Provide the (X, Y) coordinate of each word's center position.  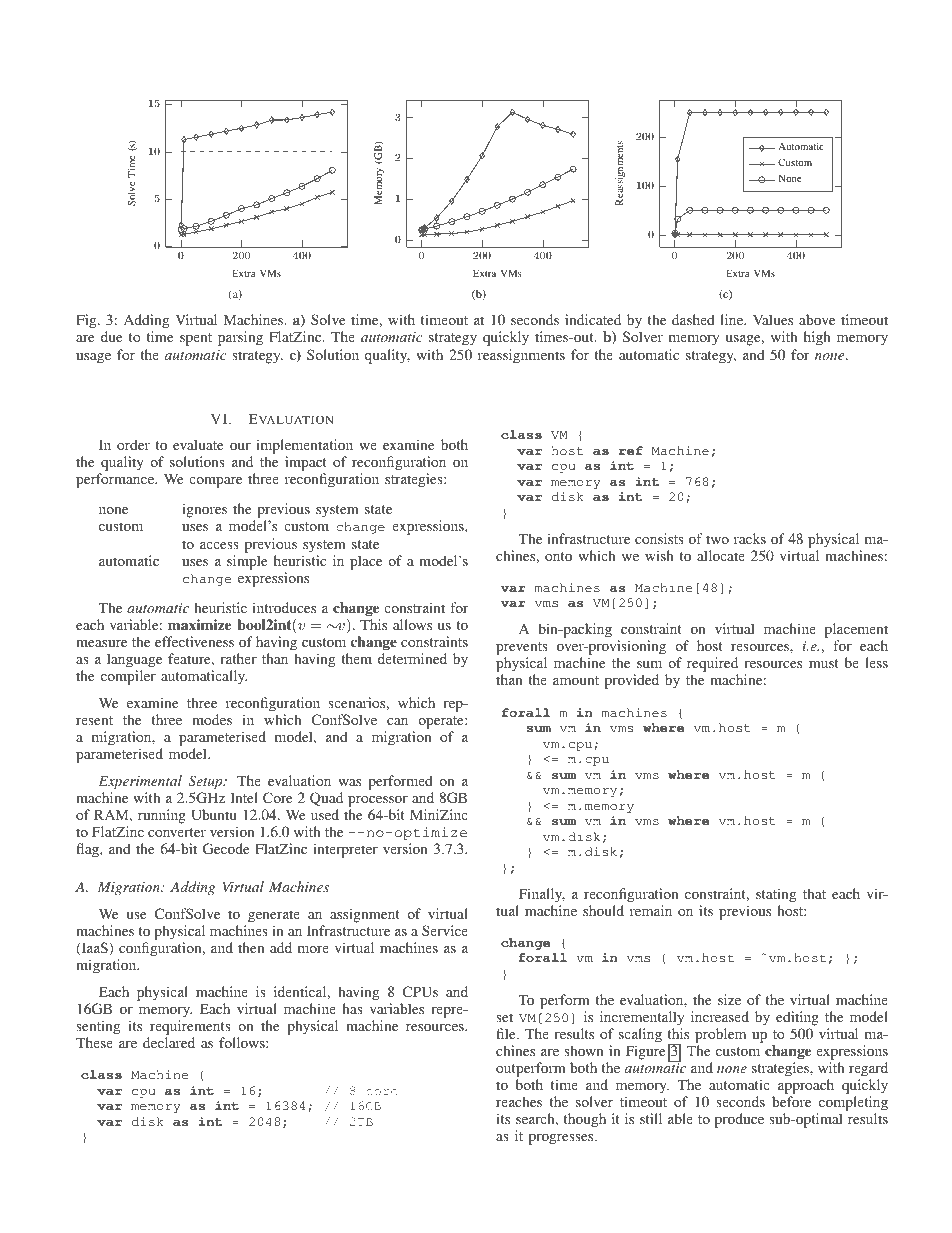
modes (212, 719)
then (251, 947)
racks (750, 538)
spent (196, 339)
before (791, 1101)
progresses (562, 1139)
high (817, 338)
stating (776, 895)
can (397, 721)
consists (659, 538)
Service (445, 930)
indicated (593, 319)
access (219, 545)
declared (169, 1042)
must (824, 663)
